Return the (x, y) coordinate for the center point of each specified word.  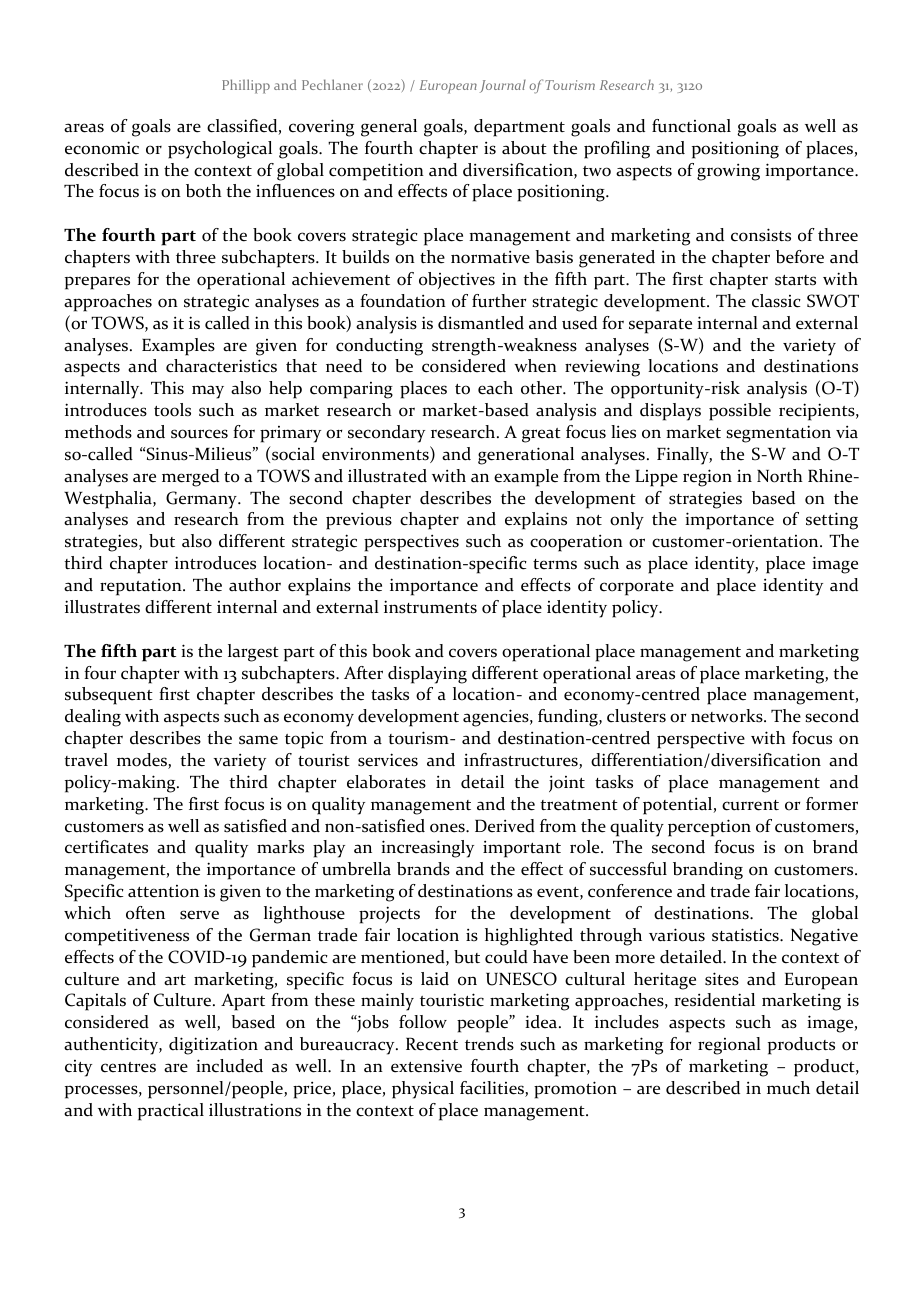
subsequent (109, 696)
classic (776, 301)
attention (163, 891)
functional (691, 126)
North (780, 476)
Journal (503, 86)
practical (171, 1112)
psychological (220, 150)
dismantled (481, 323)
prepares (97, 283)
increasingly (427, 849)
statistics (746, 935)
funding (569, 718)
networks (728, 716)
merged (190, 478)
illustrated (387, 476)
